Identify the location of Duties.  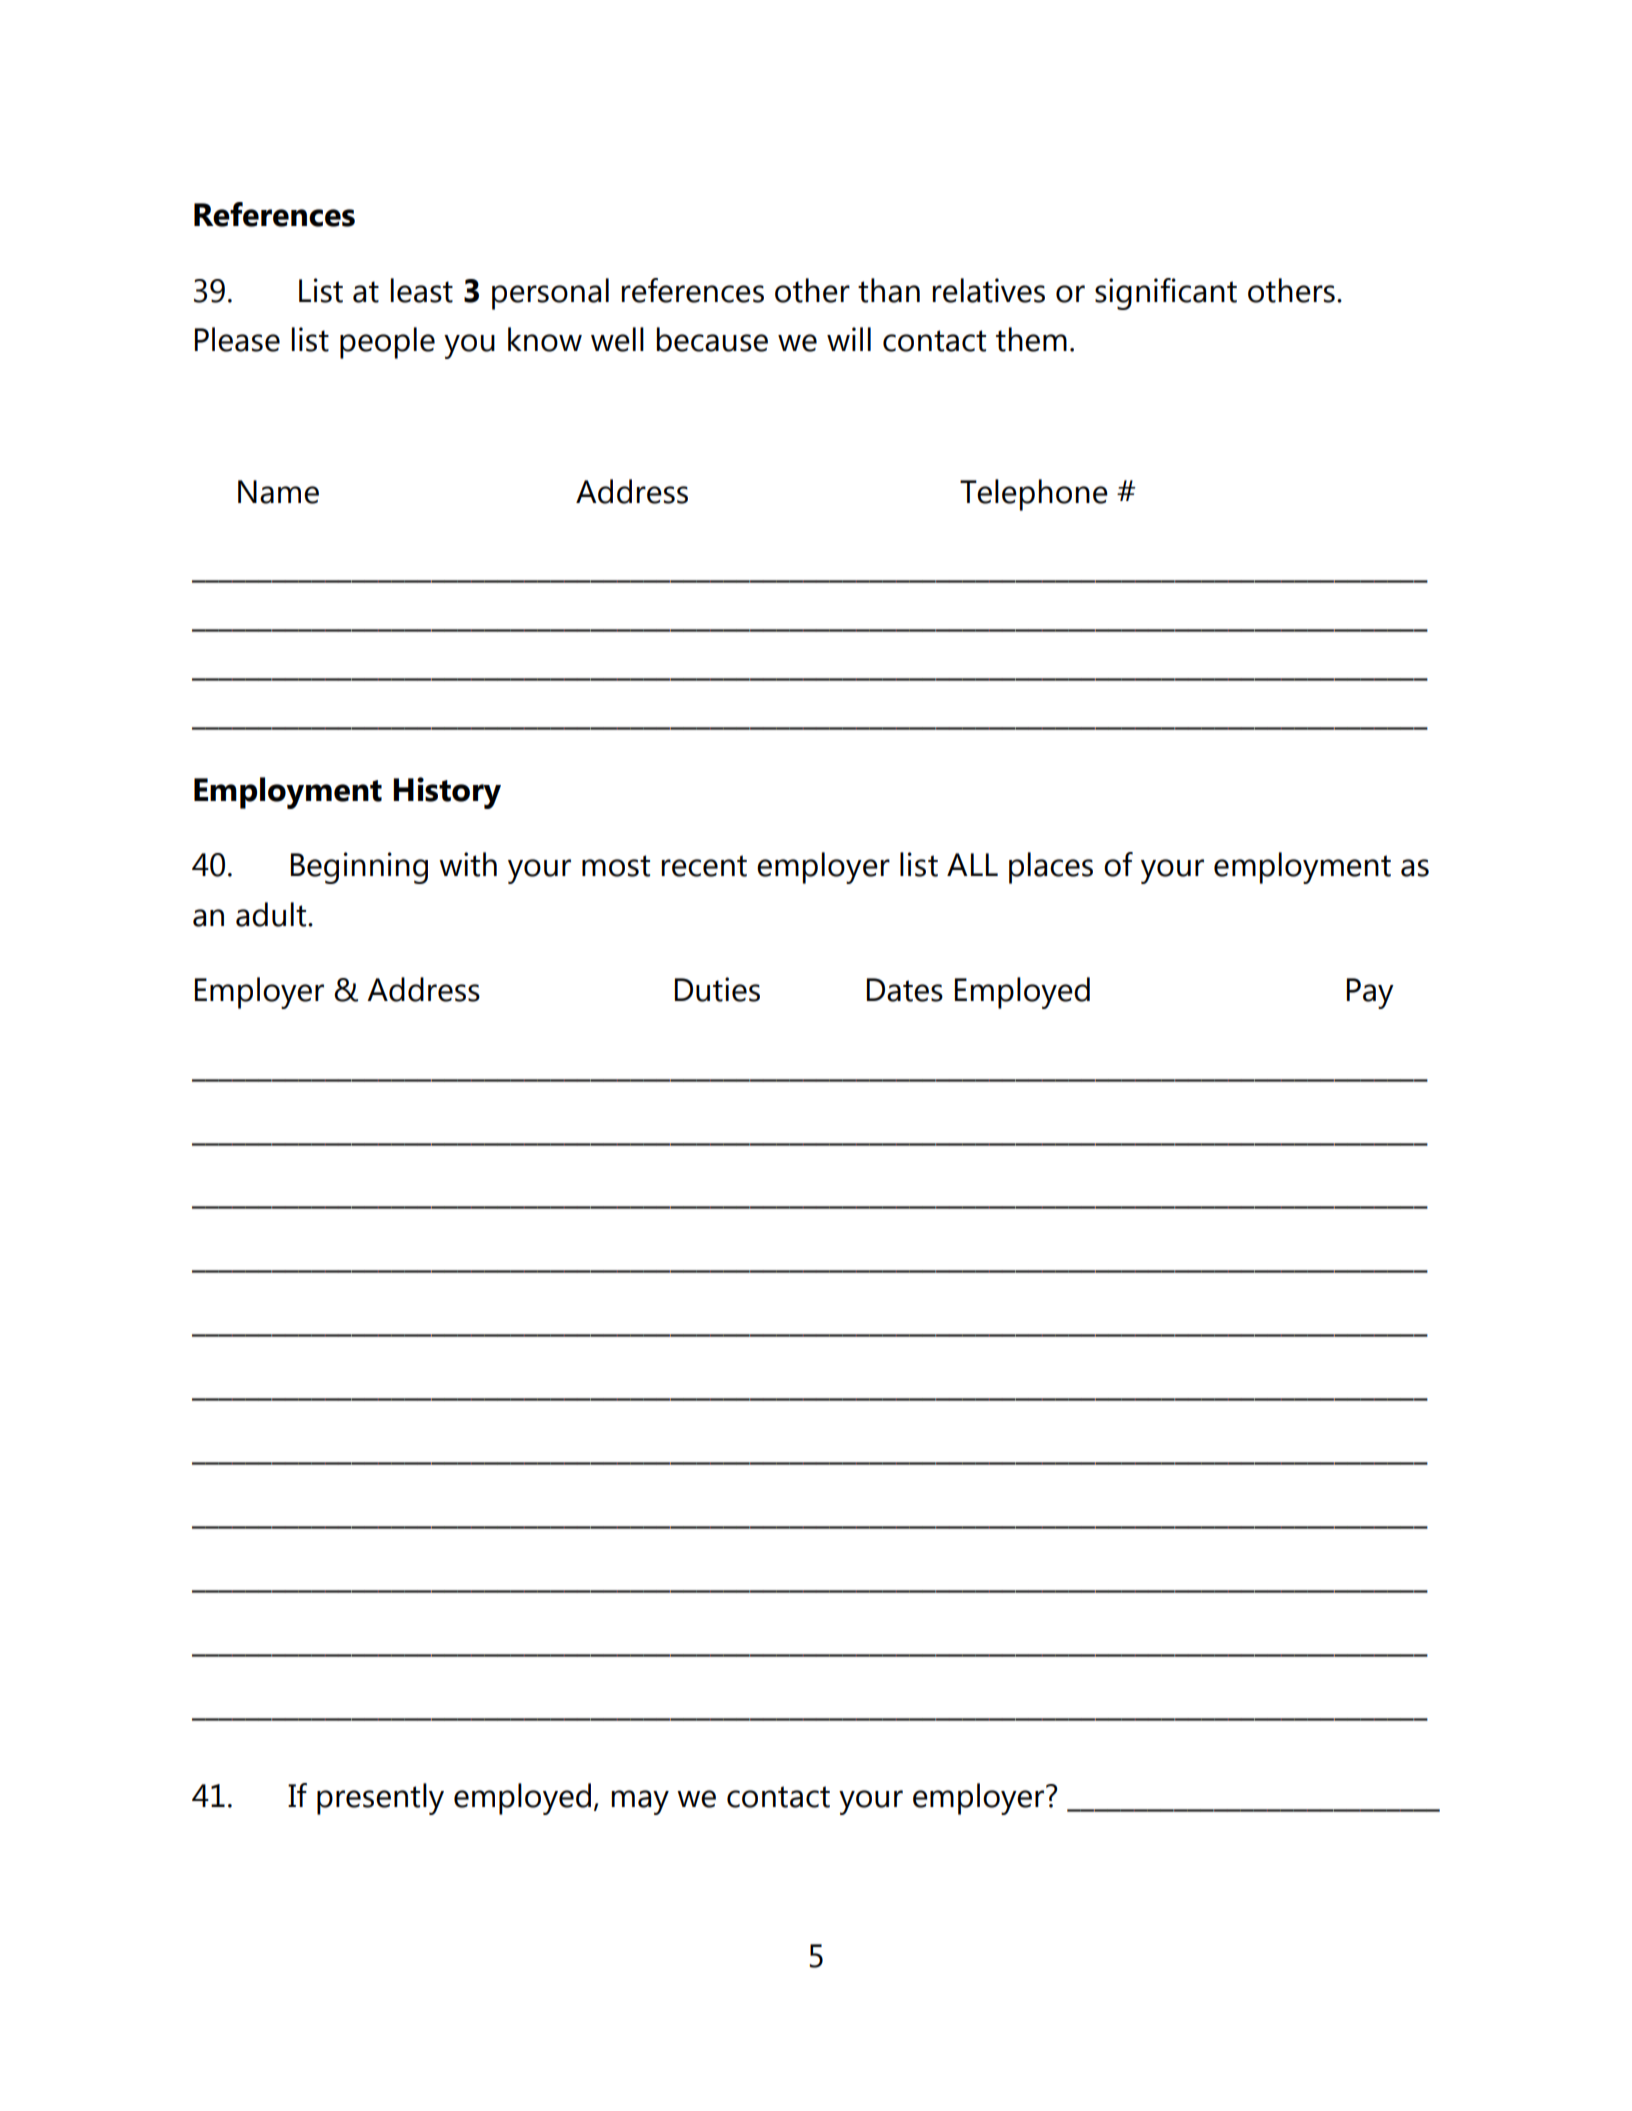
(717, 989).
